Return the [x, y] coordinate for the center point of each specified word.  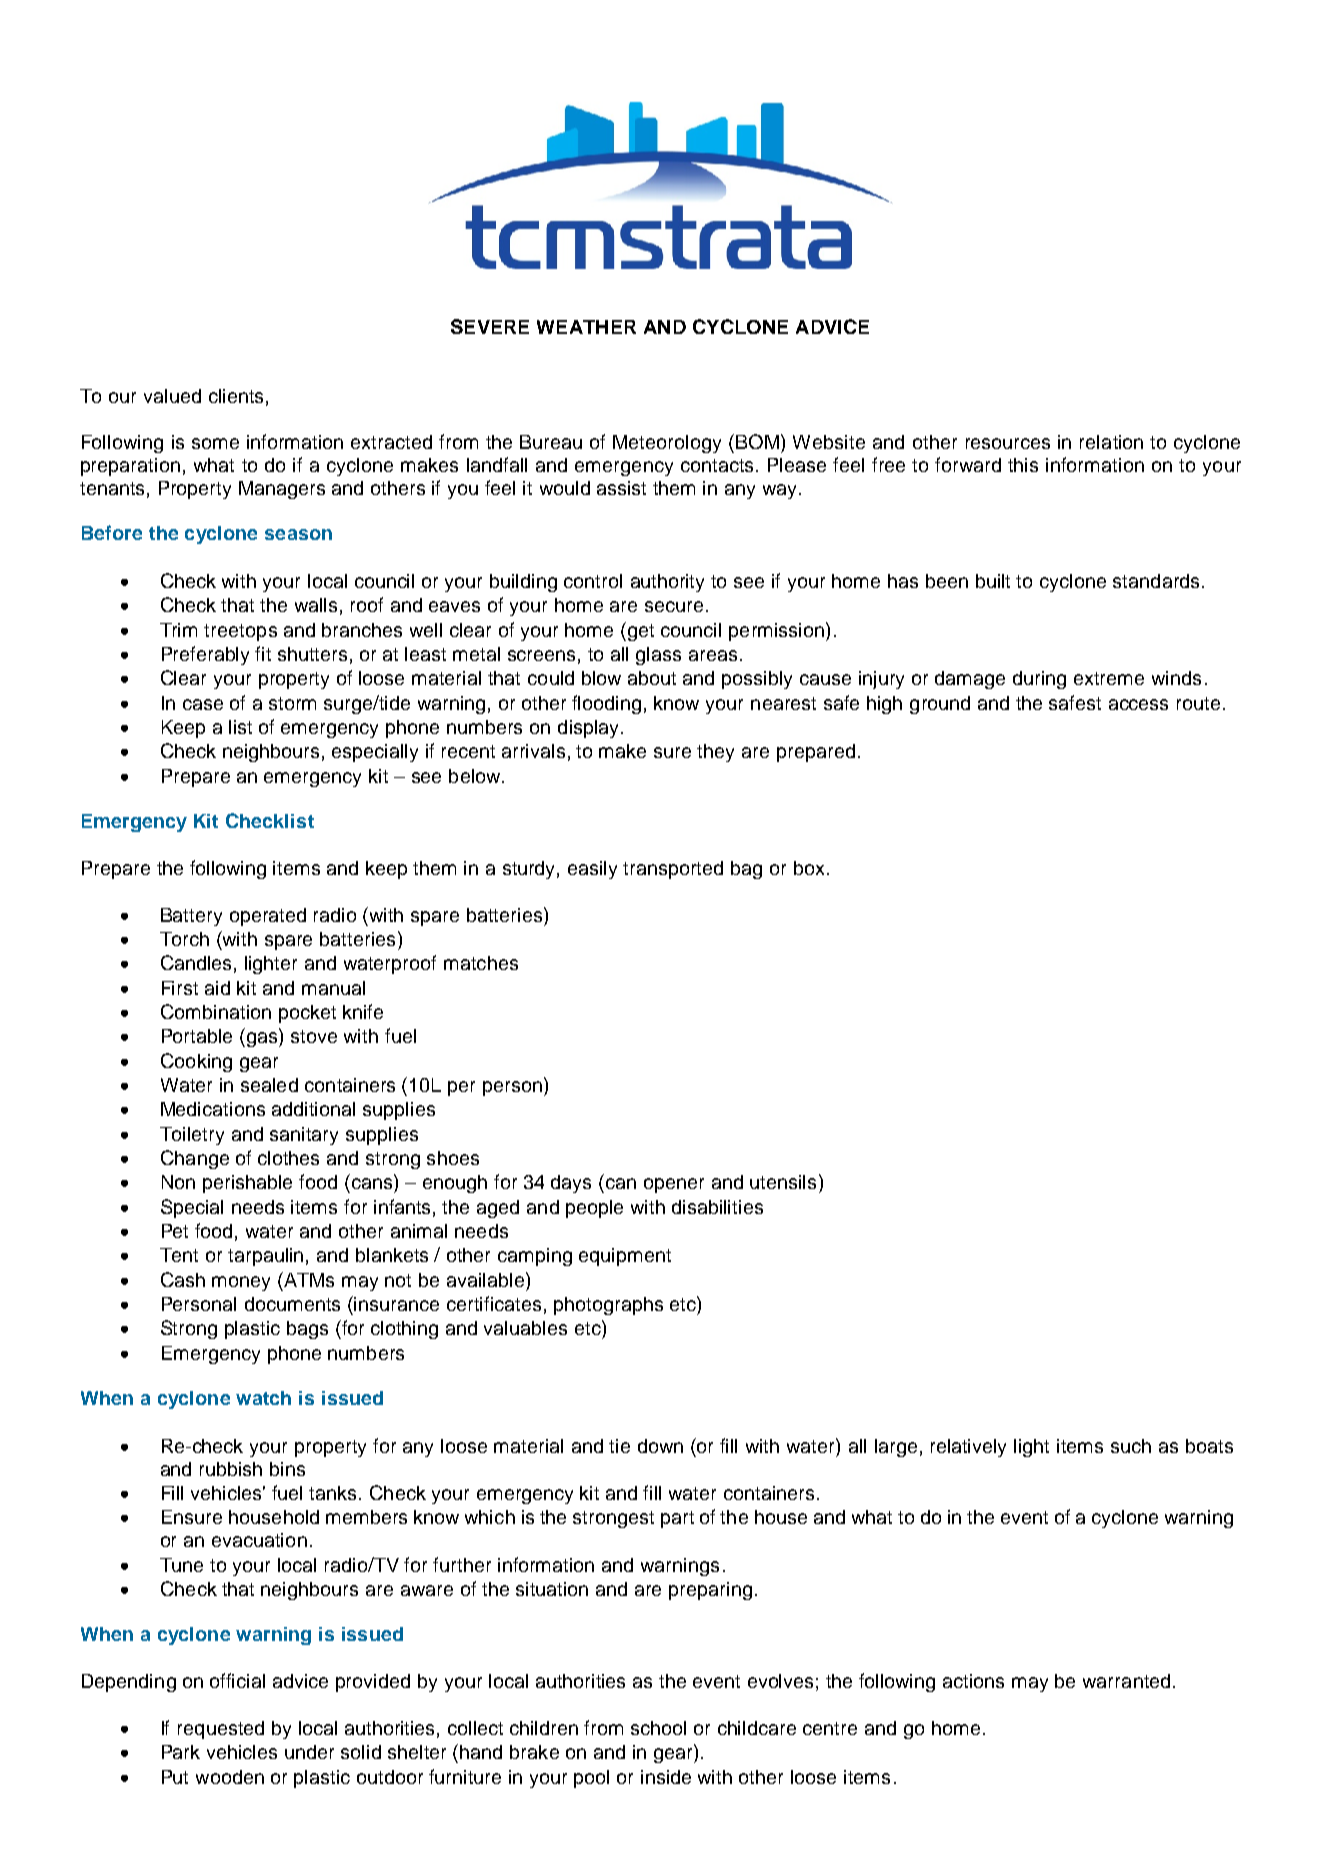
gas [263, 1039]
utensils [783, 1182]
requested [221, 1730]
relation [1111, 442]
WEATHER [586, 327]
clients [236, 396]
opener [674, 1185]
